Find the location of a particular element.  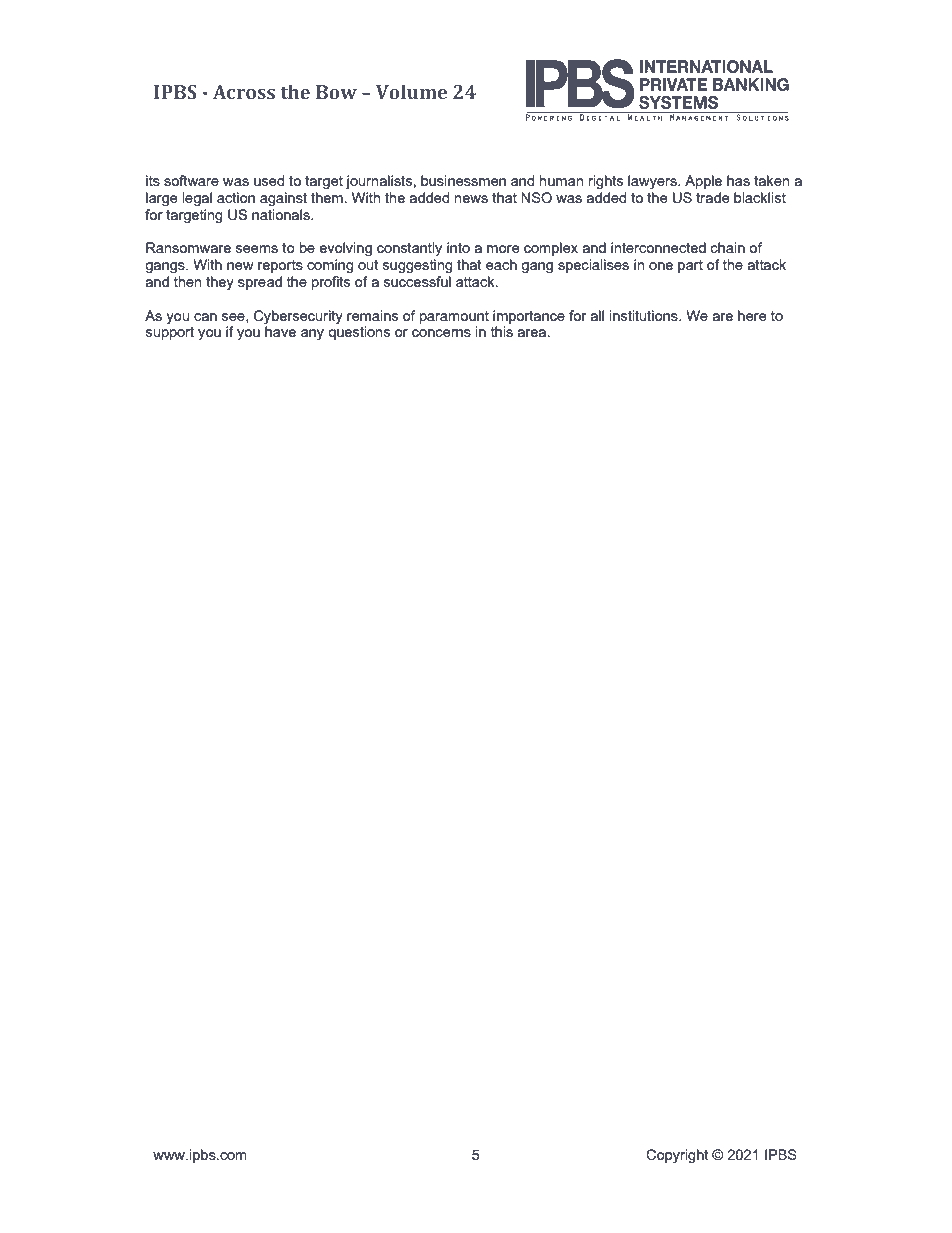

this is located at coordinates (502, 331).
